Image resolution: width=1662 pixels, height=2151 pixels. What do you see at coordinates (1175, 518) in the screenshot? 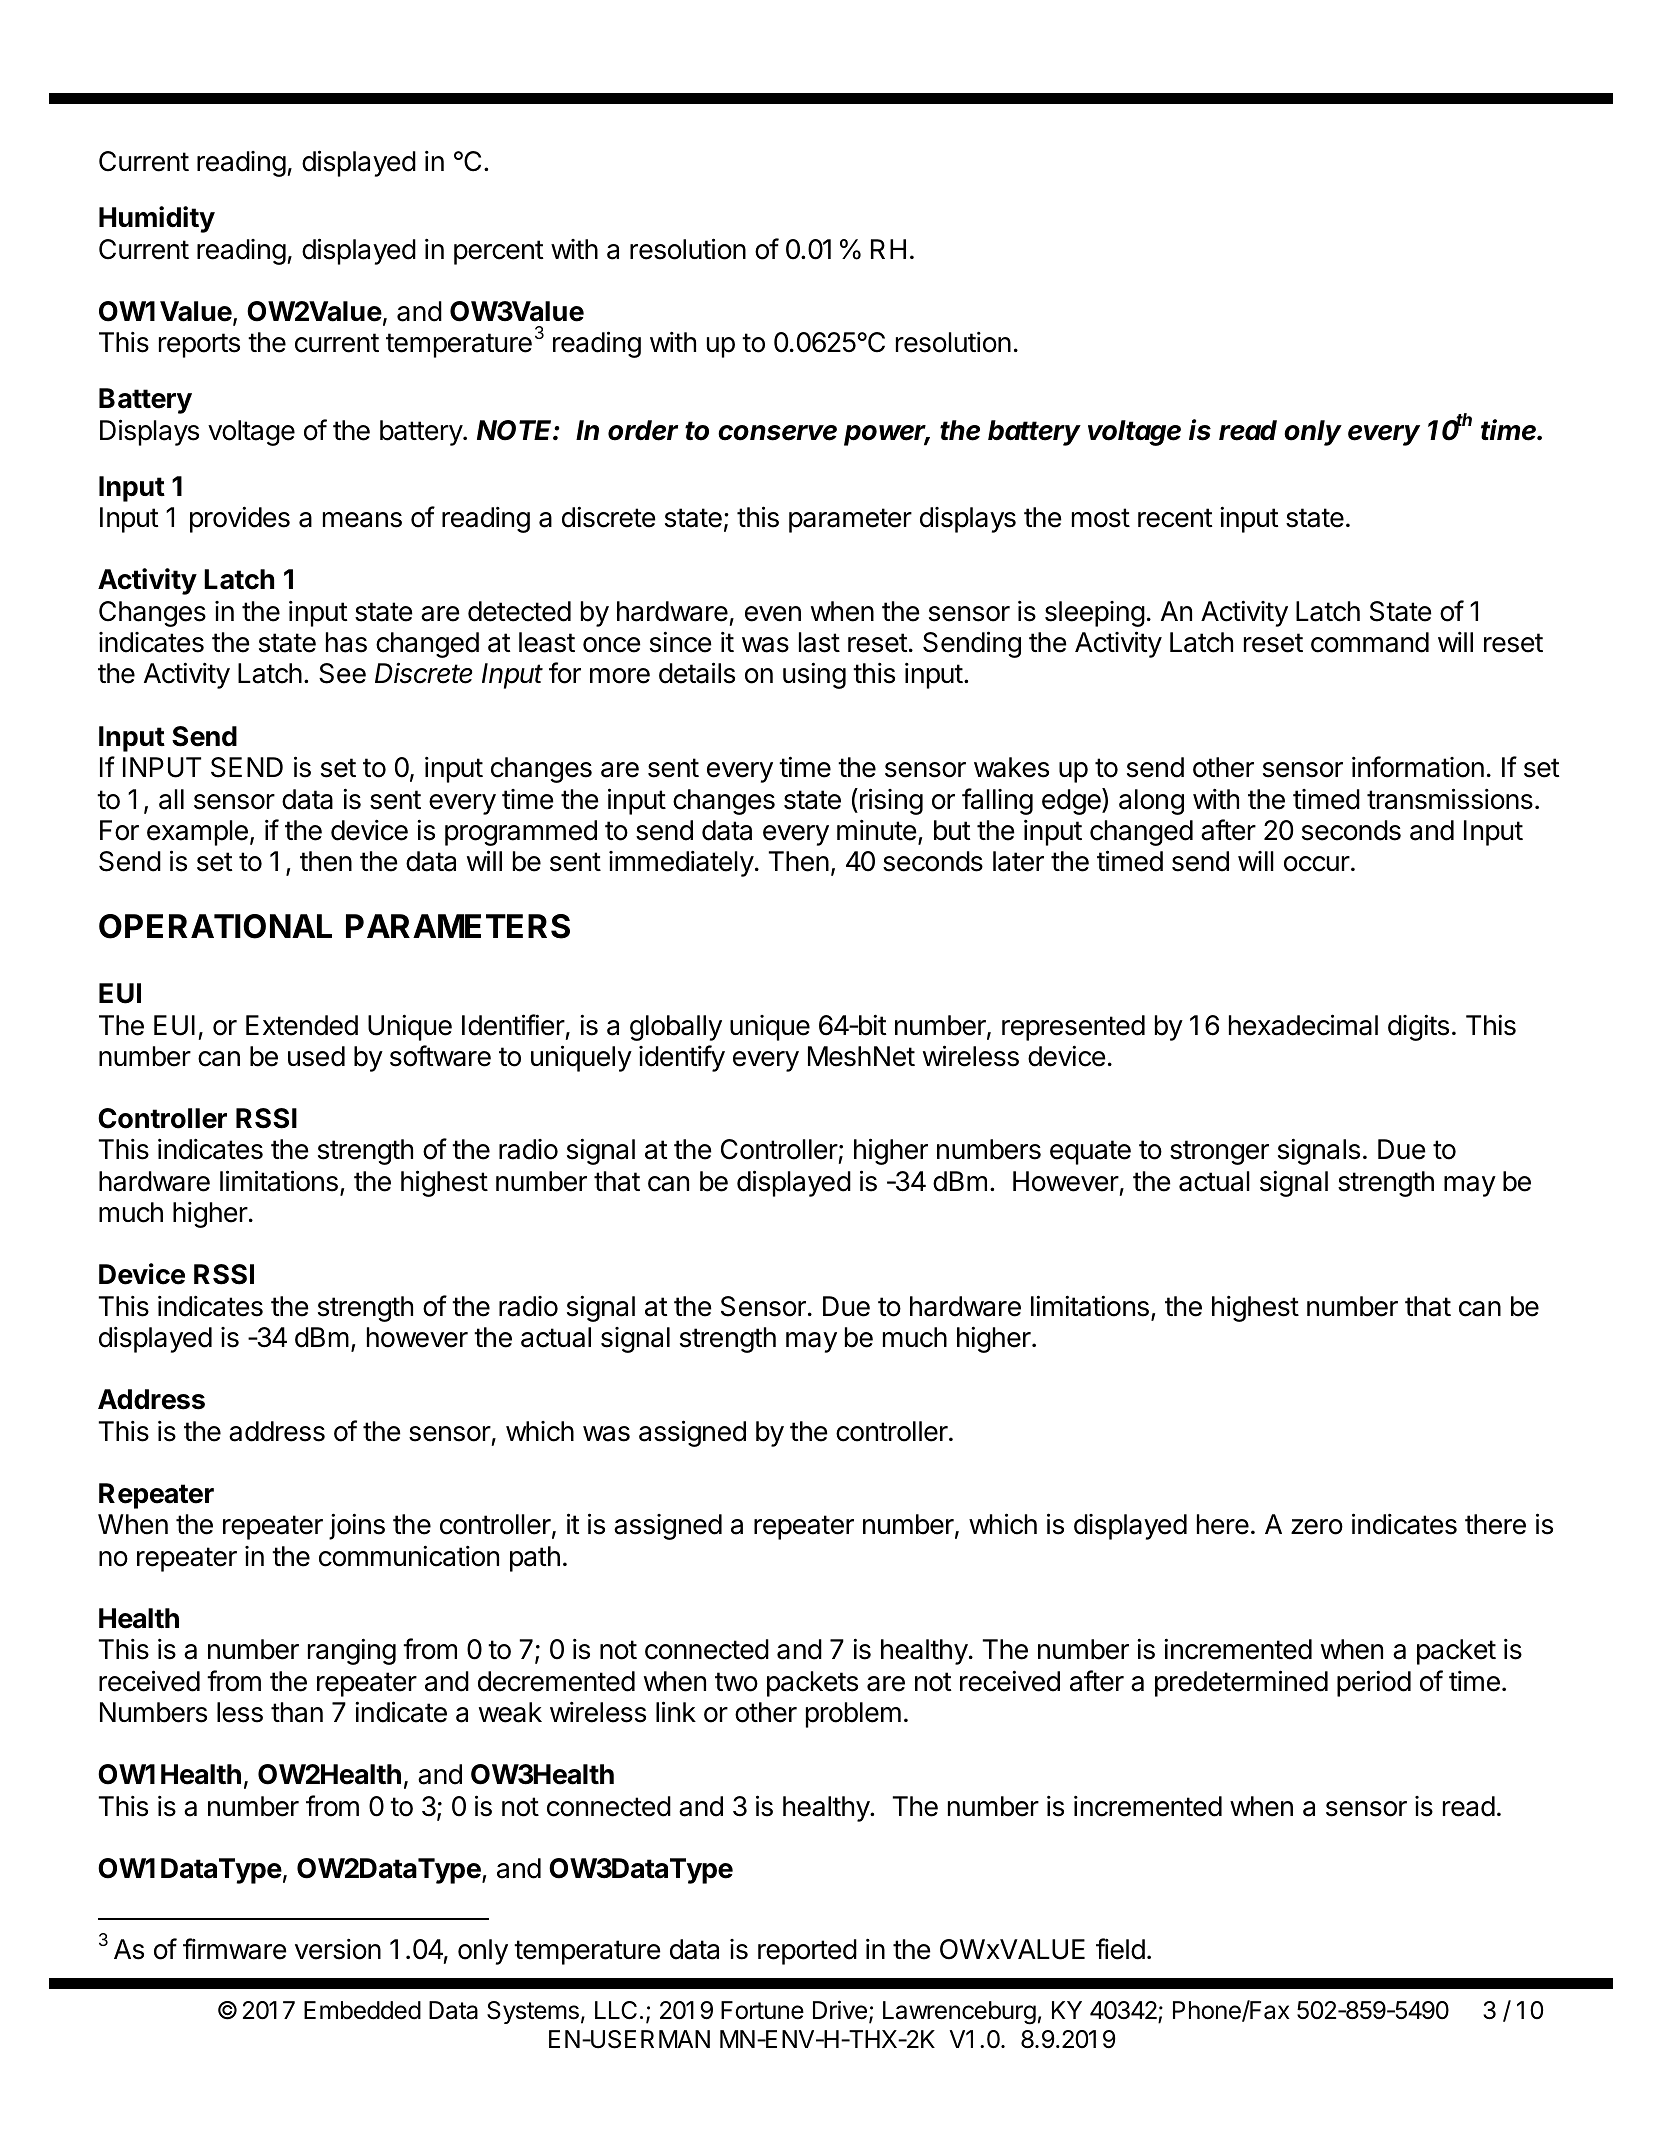
I see `recent` at bounding box center [1175, 518].
